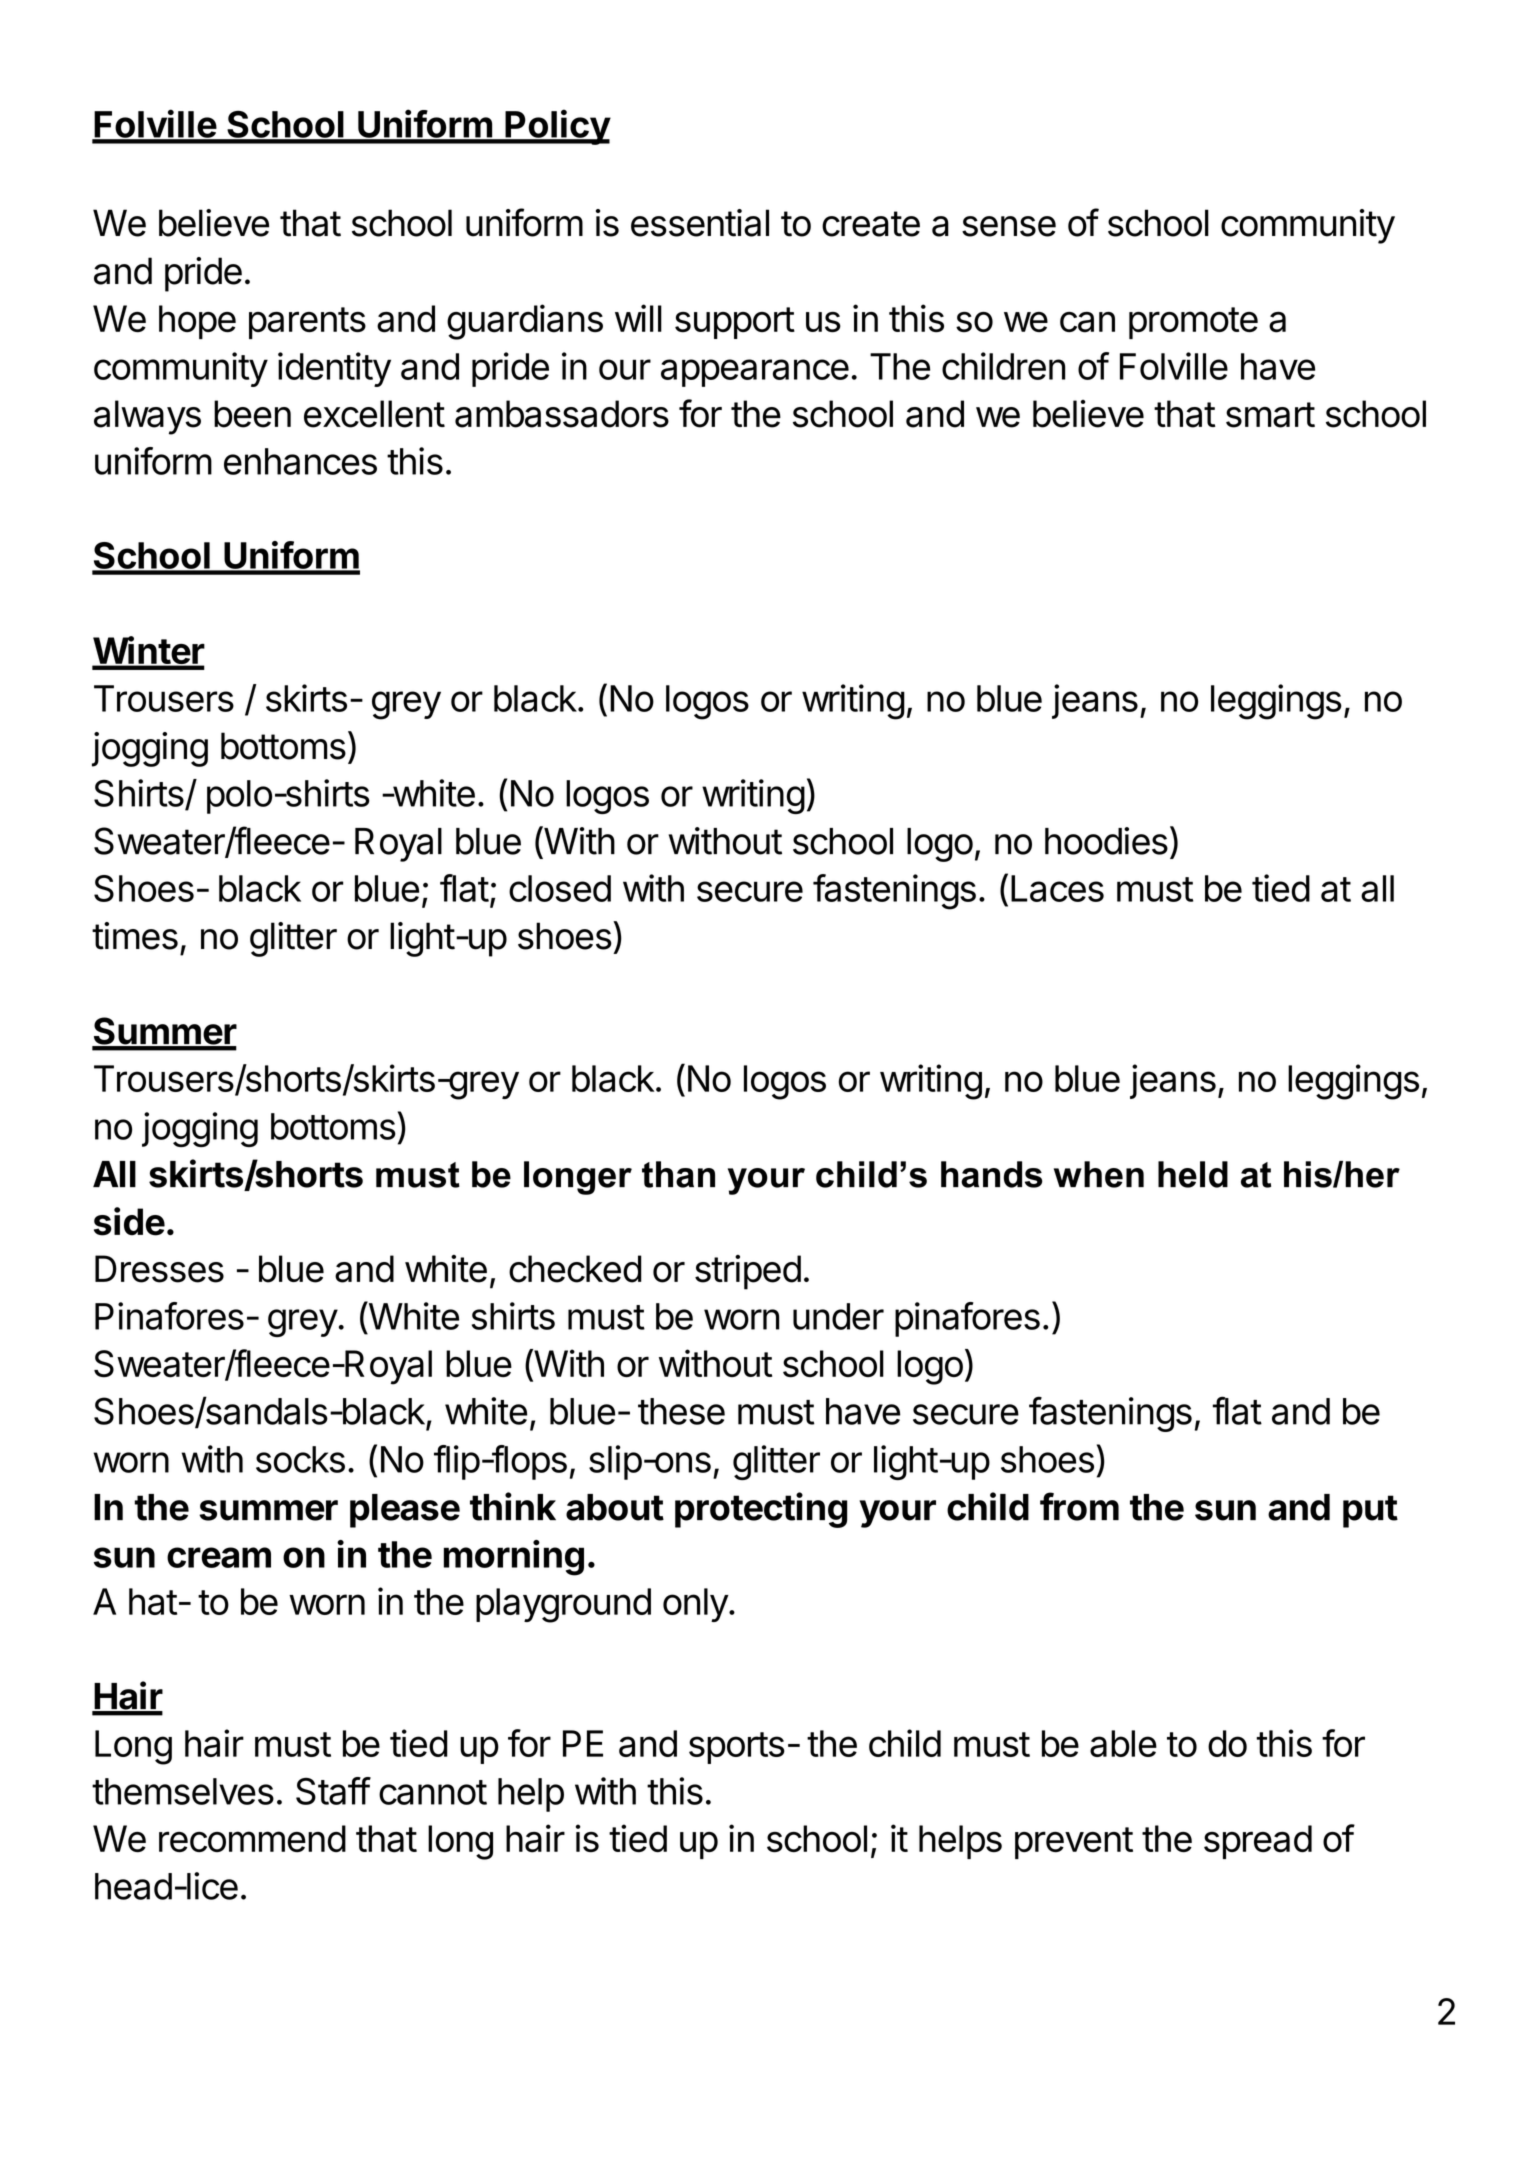  Describe the element at coordinates (560, 888) in the screenshot. I see `closed` at that location.
